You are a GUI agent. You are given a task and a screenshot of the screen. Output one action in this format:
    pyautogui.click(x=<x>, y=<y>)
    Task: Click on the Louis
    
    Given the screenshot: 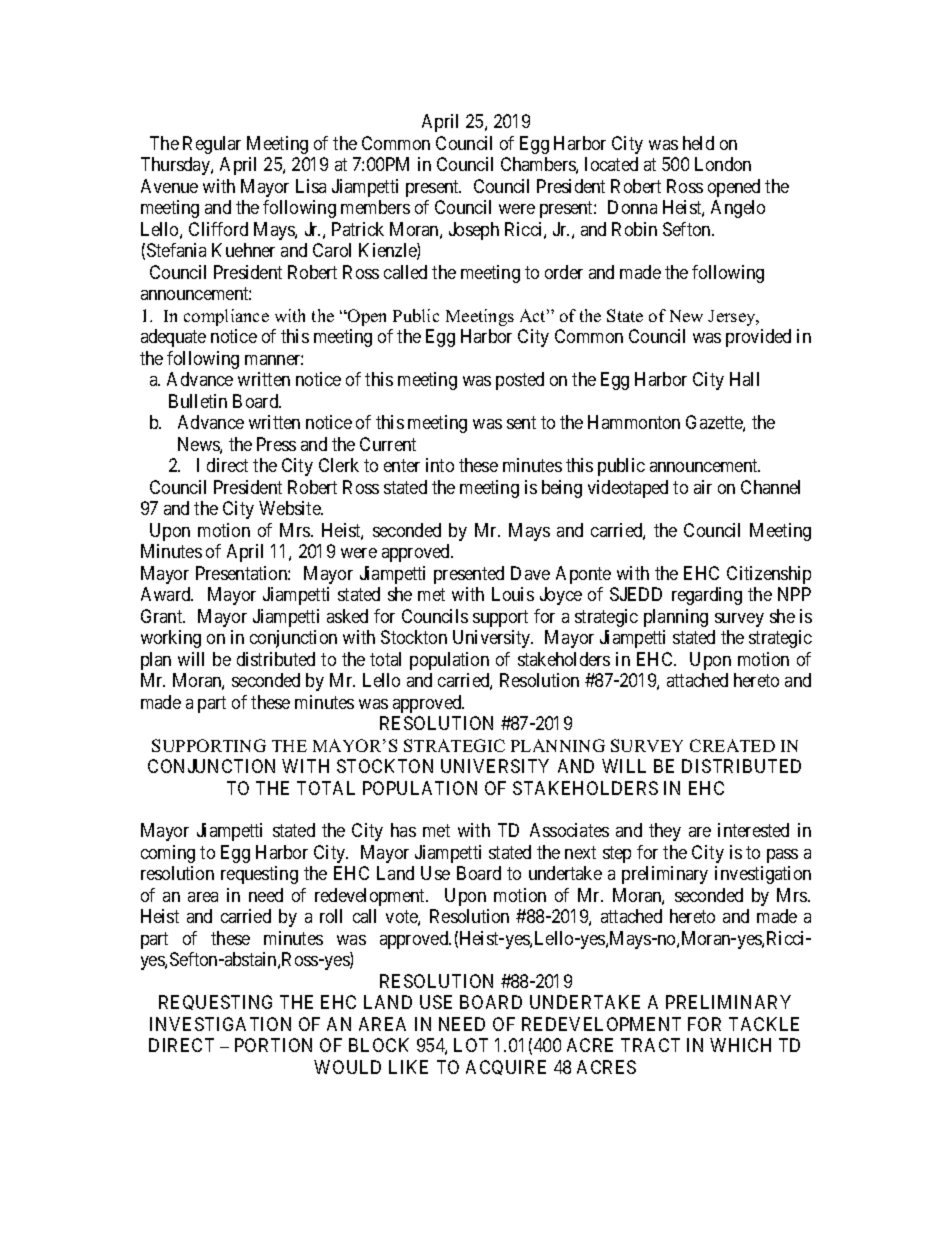 What is the action you would take?
    pyautogui.click(x=513, y=594)
